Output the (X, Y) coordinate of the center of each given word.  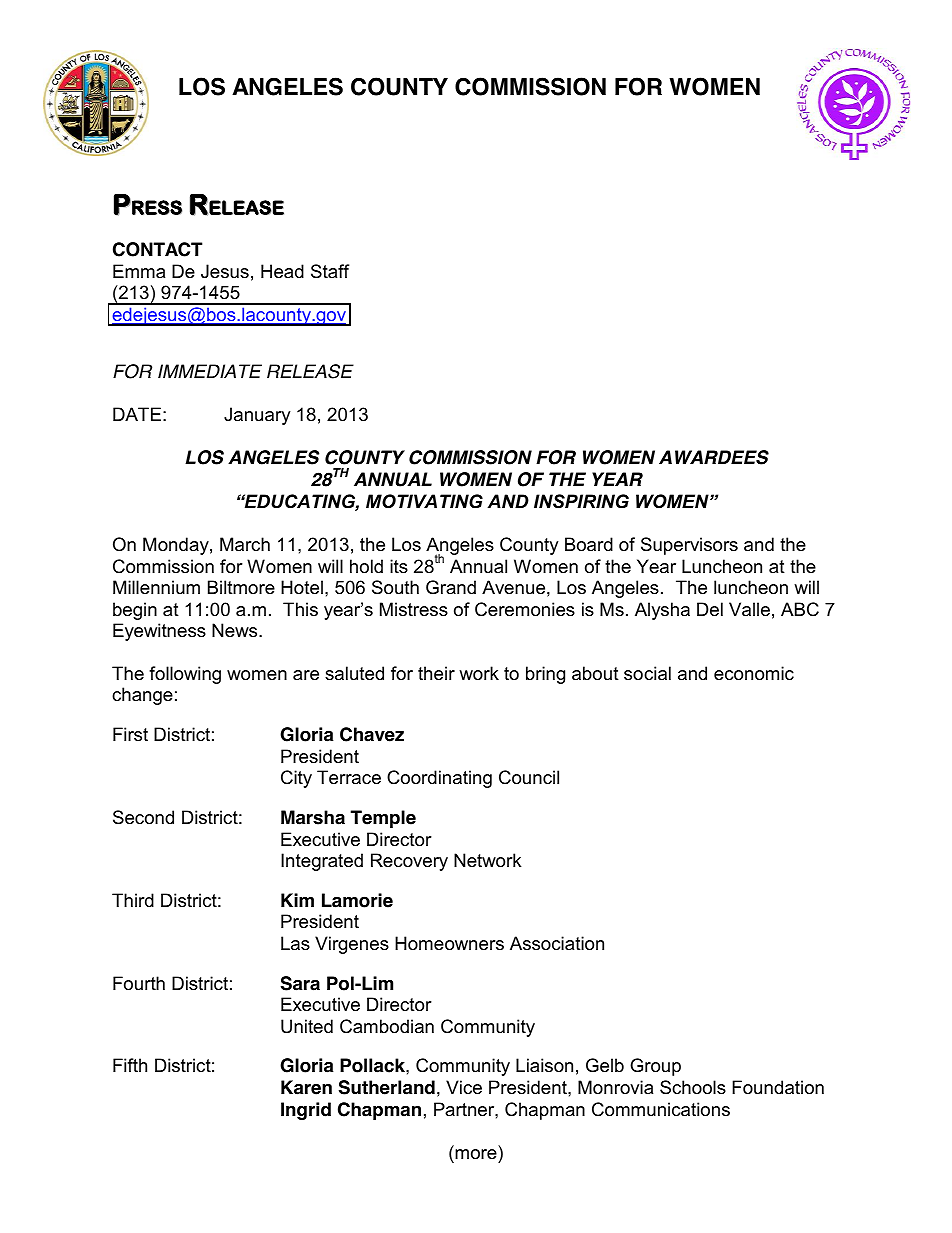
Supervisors (689, 546)
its (399, 566)
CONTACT (157, 249)
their (436, 673)
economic (754, 673)
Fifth (130, 1065)
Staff (330, 271)
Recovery (409, 862)
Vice (464, 1087)
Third (133, 900)
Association (557, 943)
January (257, 416)
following (185, 675)
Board (589, 544)
